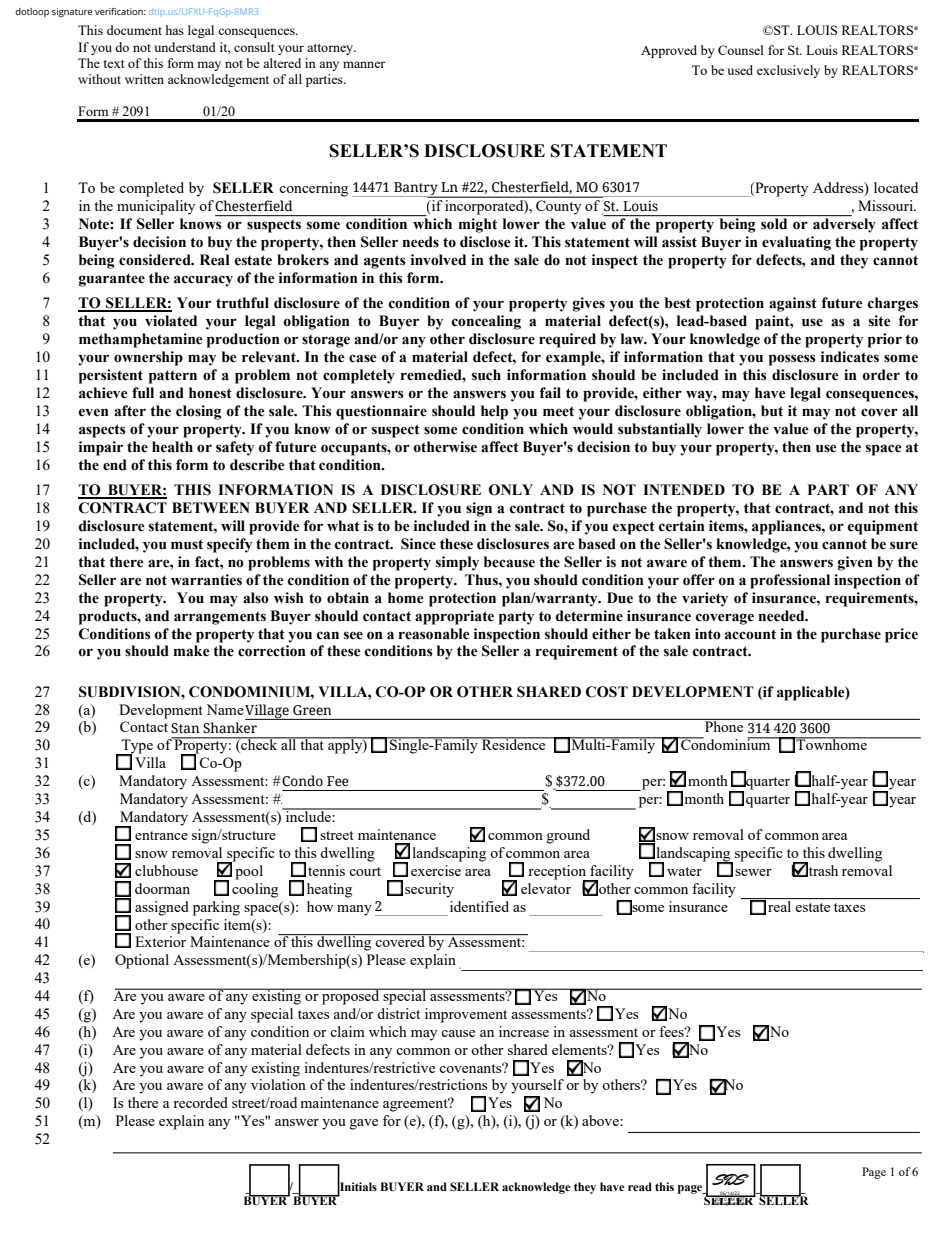  Describe the element at coordinates (200, 1102) in the screenshot. I see `recorded` at that location.
